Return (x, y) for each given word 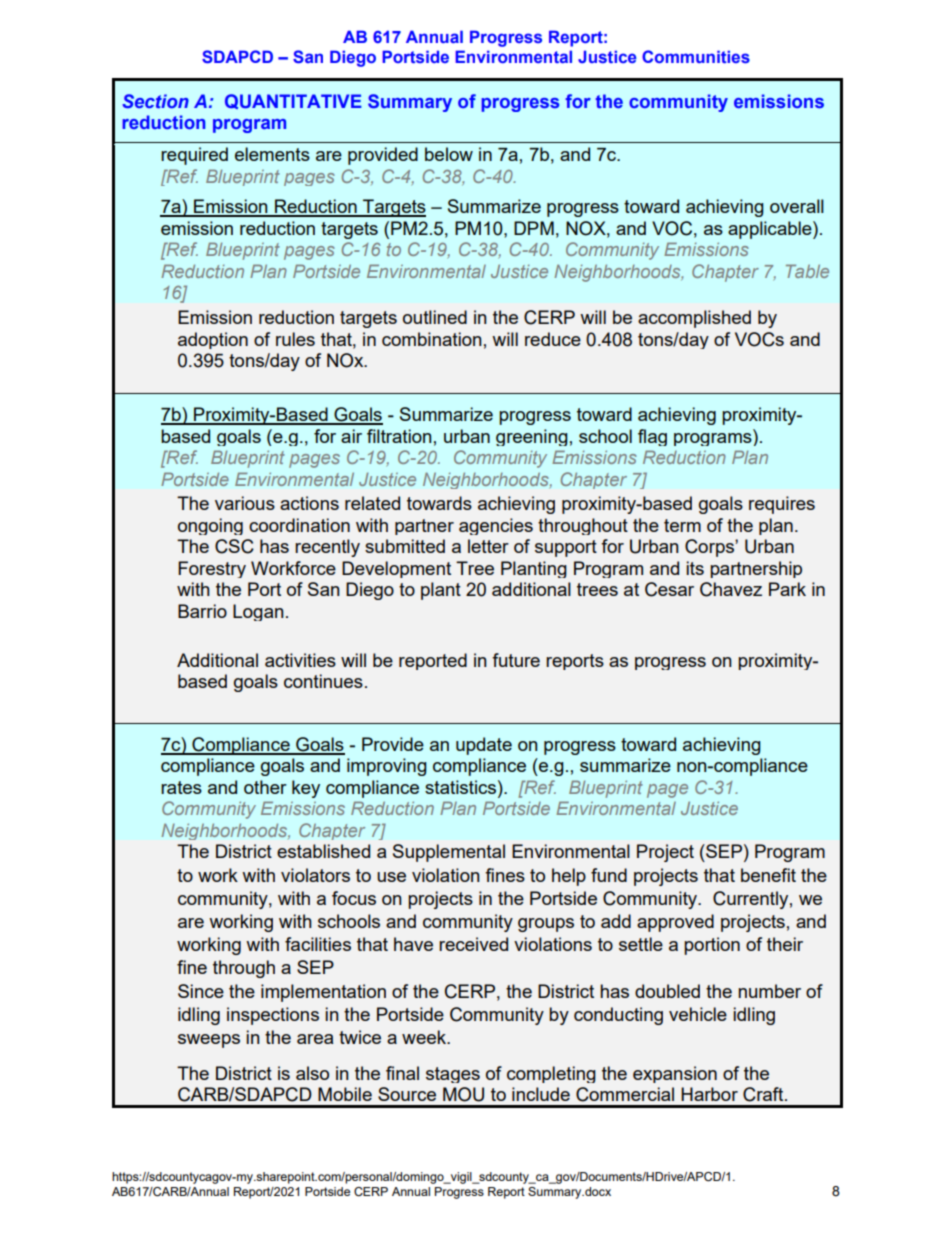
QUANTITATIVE (293, 101)
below (449, 154)
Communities (696, 56)
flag (652, 437)
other (265, 787)
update (484, 746)
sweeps (209, 1041)
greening (532, 437)
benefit (768, 875)
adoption (213, 340)
